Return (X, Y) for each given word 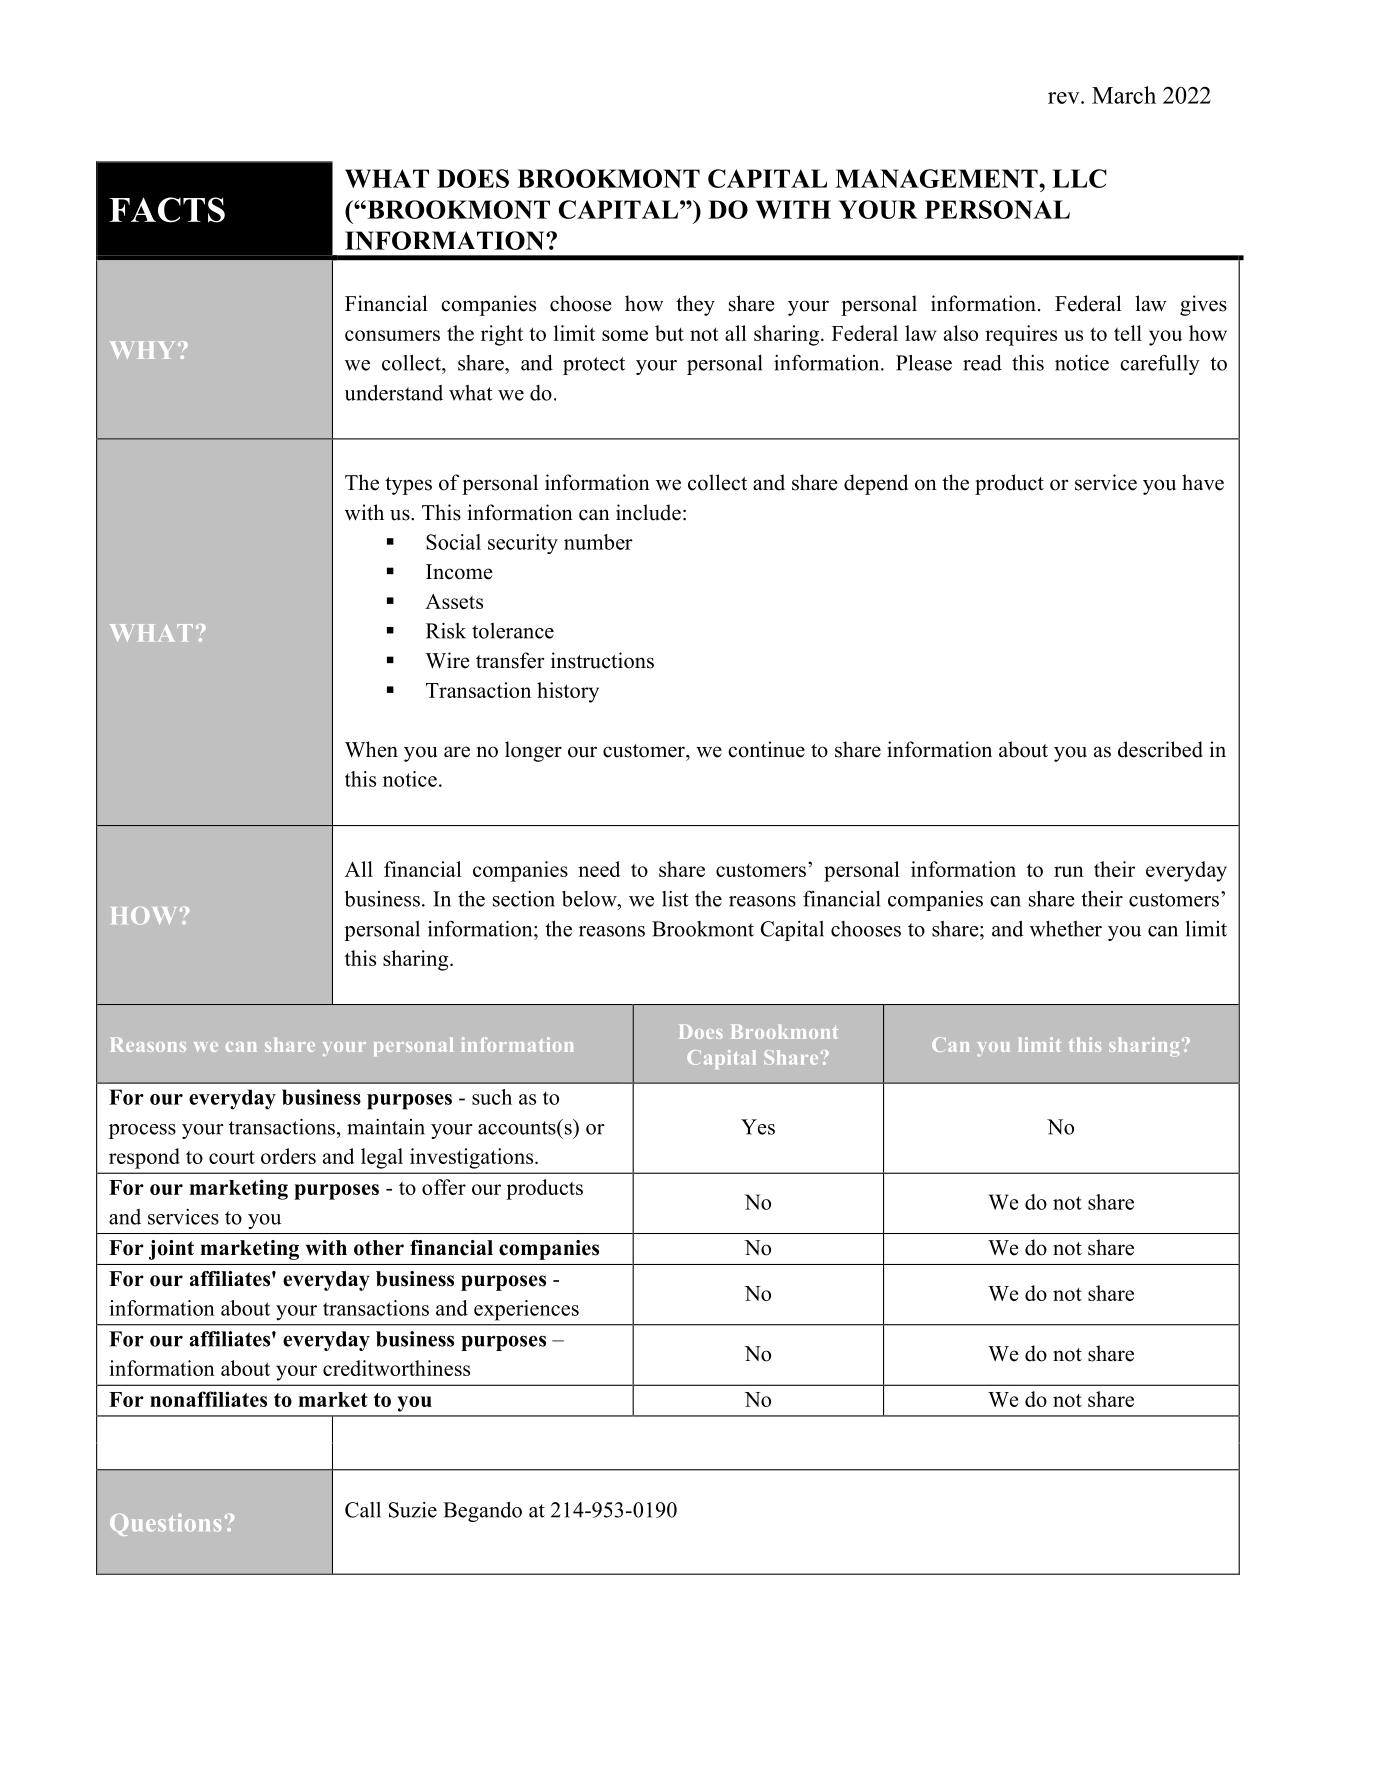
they (695, 305)
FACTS (167, 210)
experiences (526, 1310)
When (371, 749)
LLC (1079, 178)
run (1069, 871)
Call (363, 1510)
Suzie (413, 1510)
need (599, 869)
